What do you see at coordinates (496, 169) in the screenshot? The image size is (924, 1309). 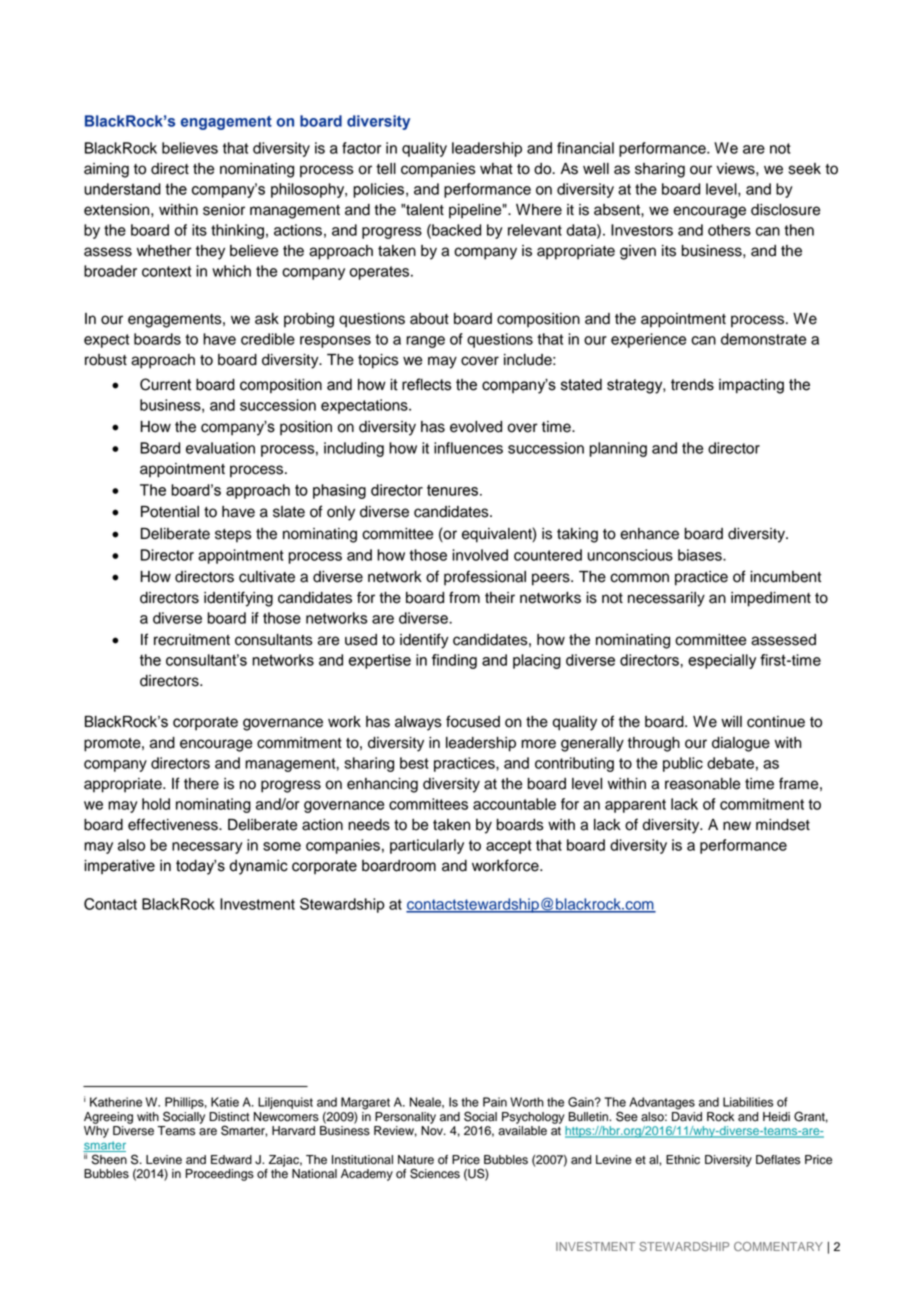 I see `what` at bounding box center [496, 169].
